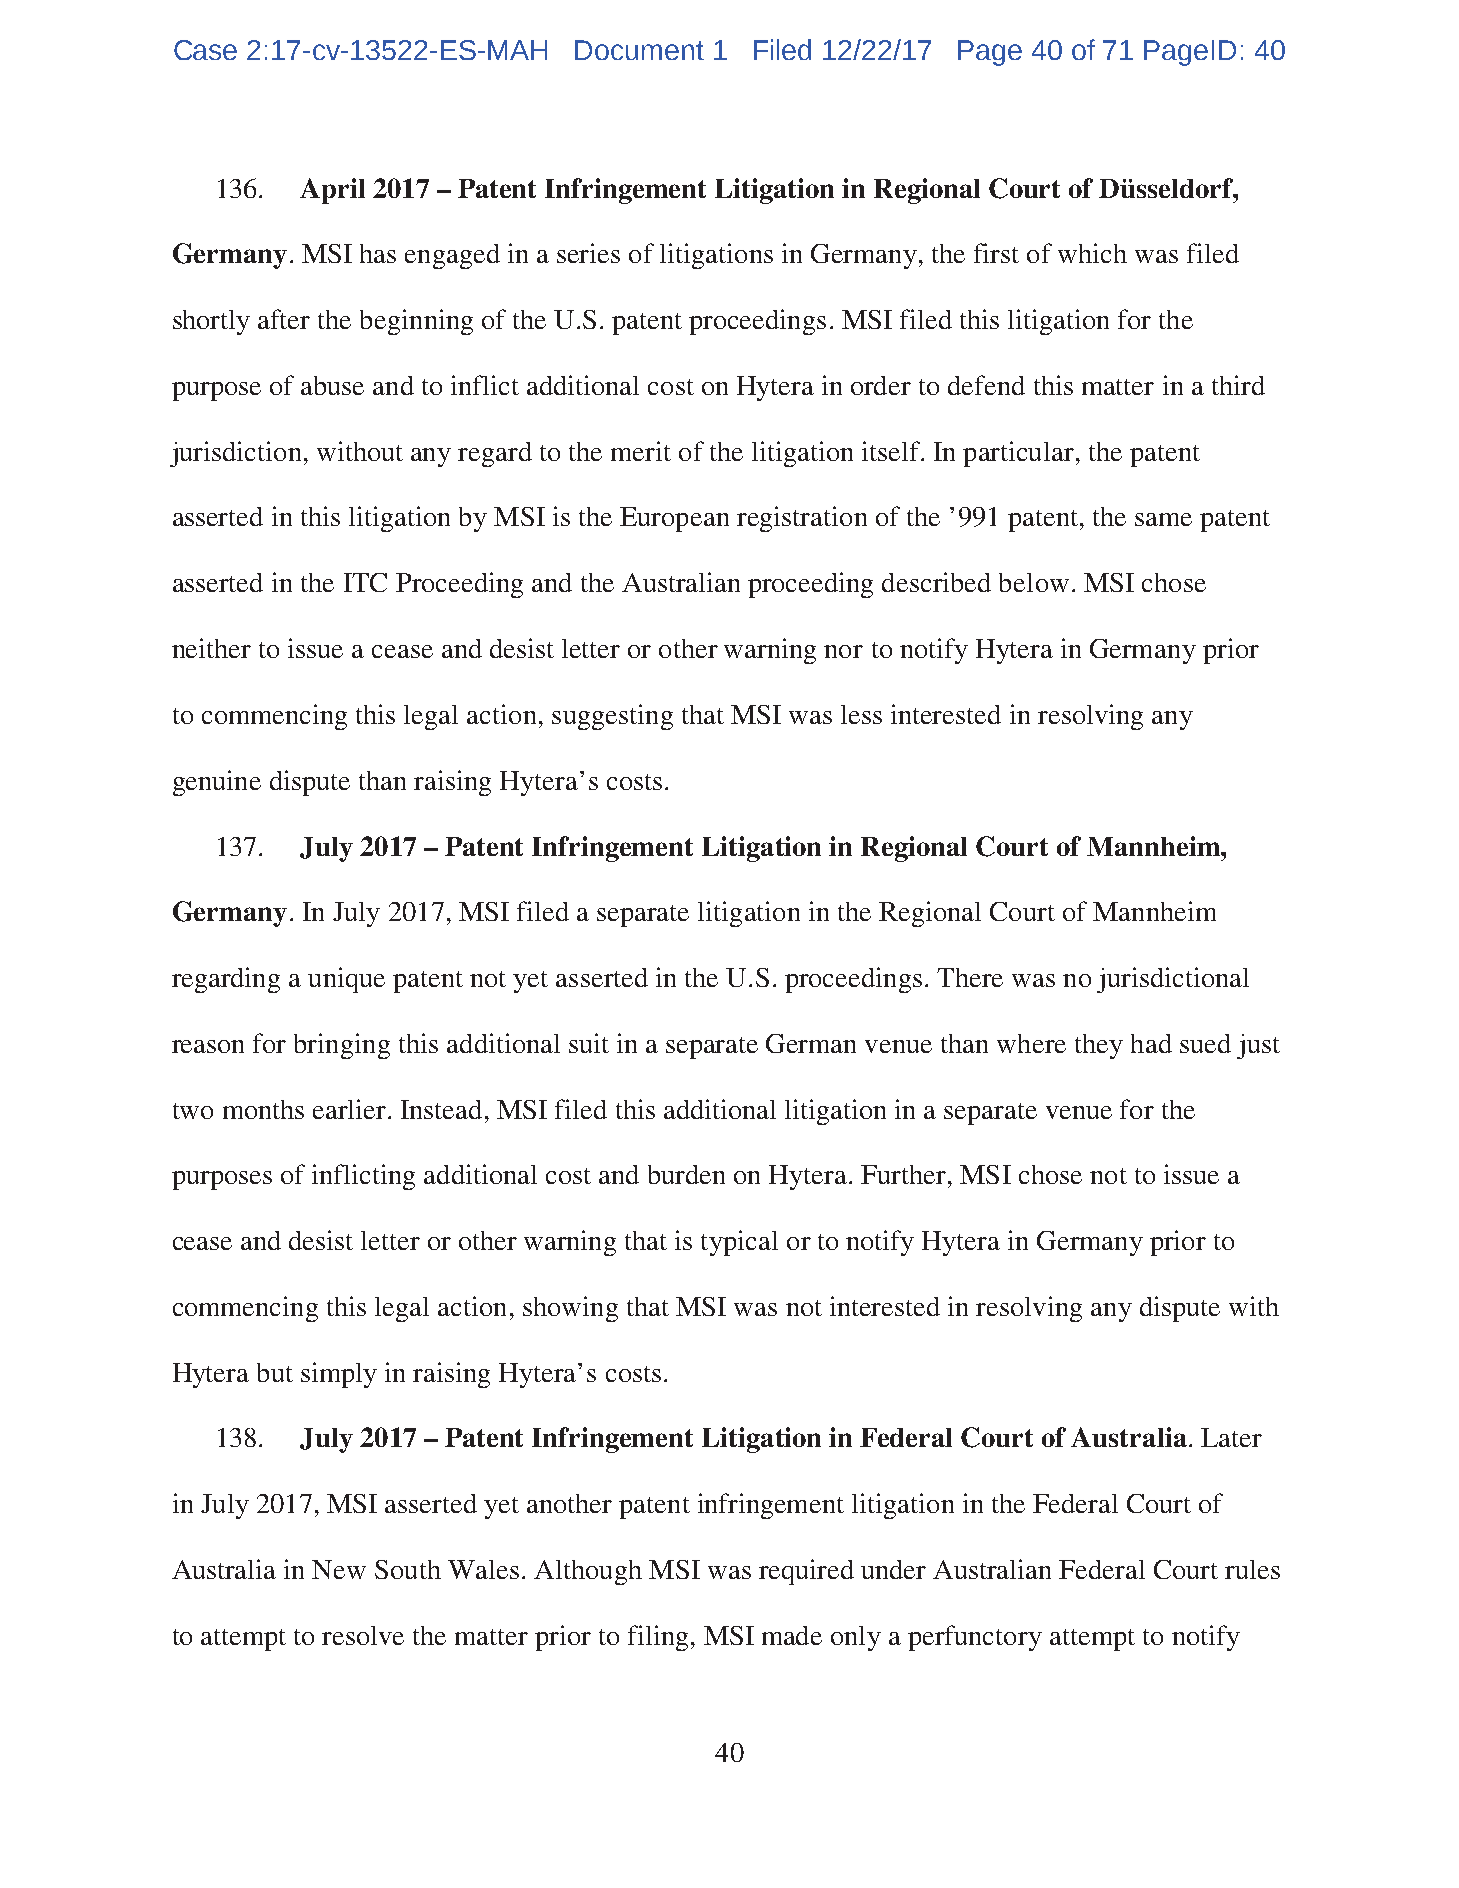 This screenshot has height=1888, width=1459. I want to click on Document, so click(639, 50).
